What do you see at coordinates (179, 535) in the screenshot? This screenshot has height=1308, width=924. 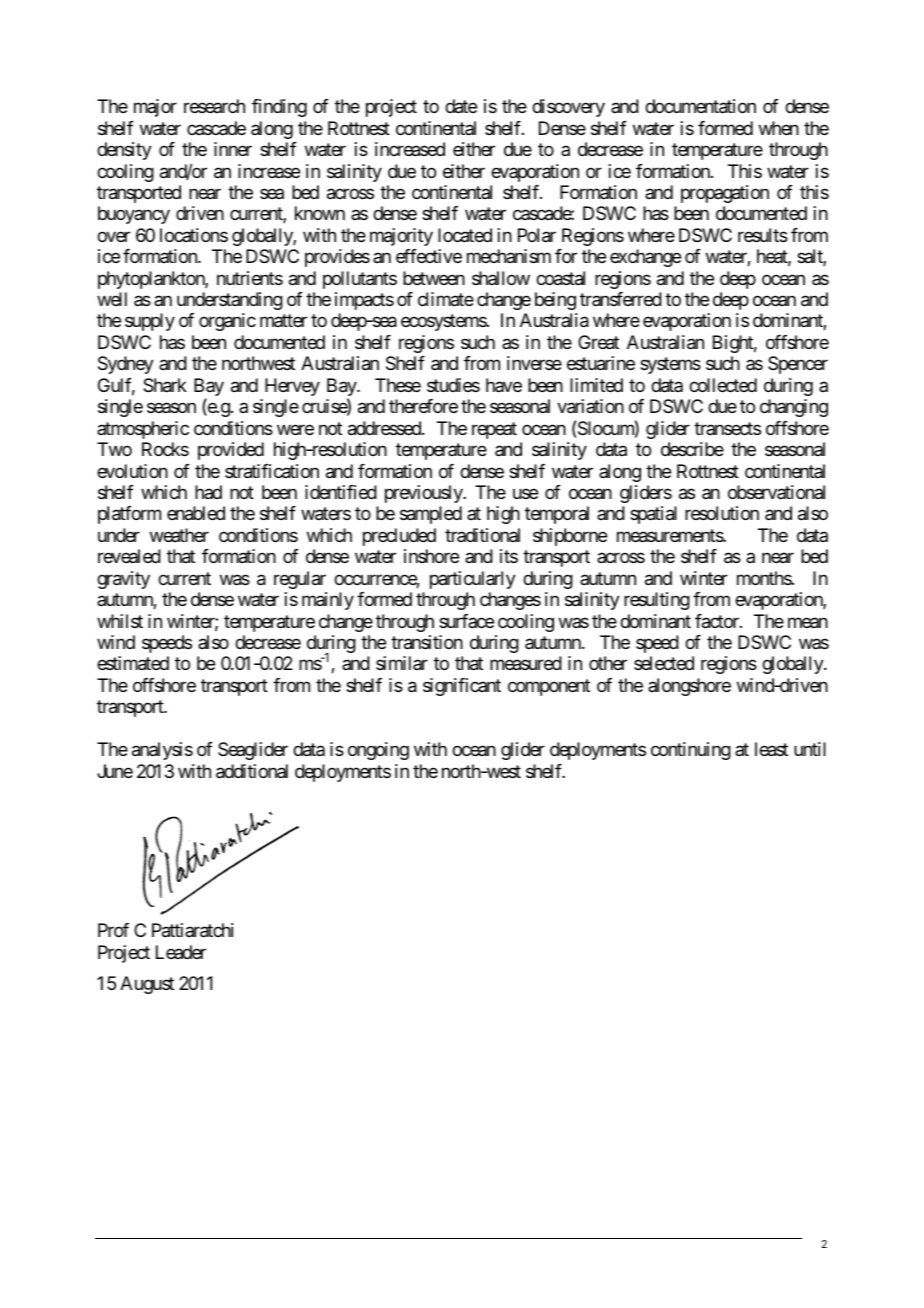 I see `weather` at bounding box center [179, 535].
